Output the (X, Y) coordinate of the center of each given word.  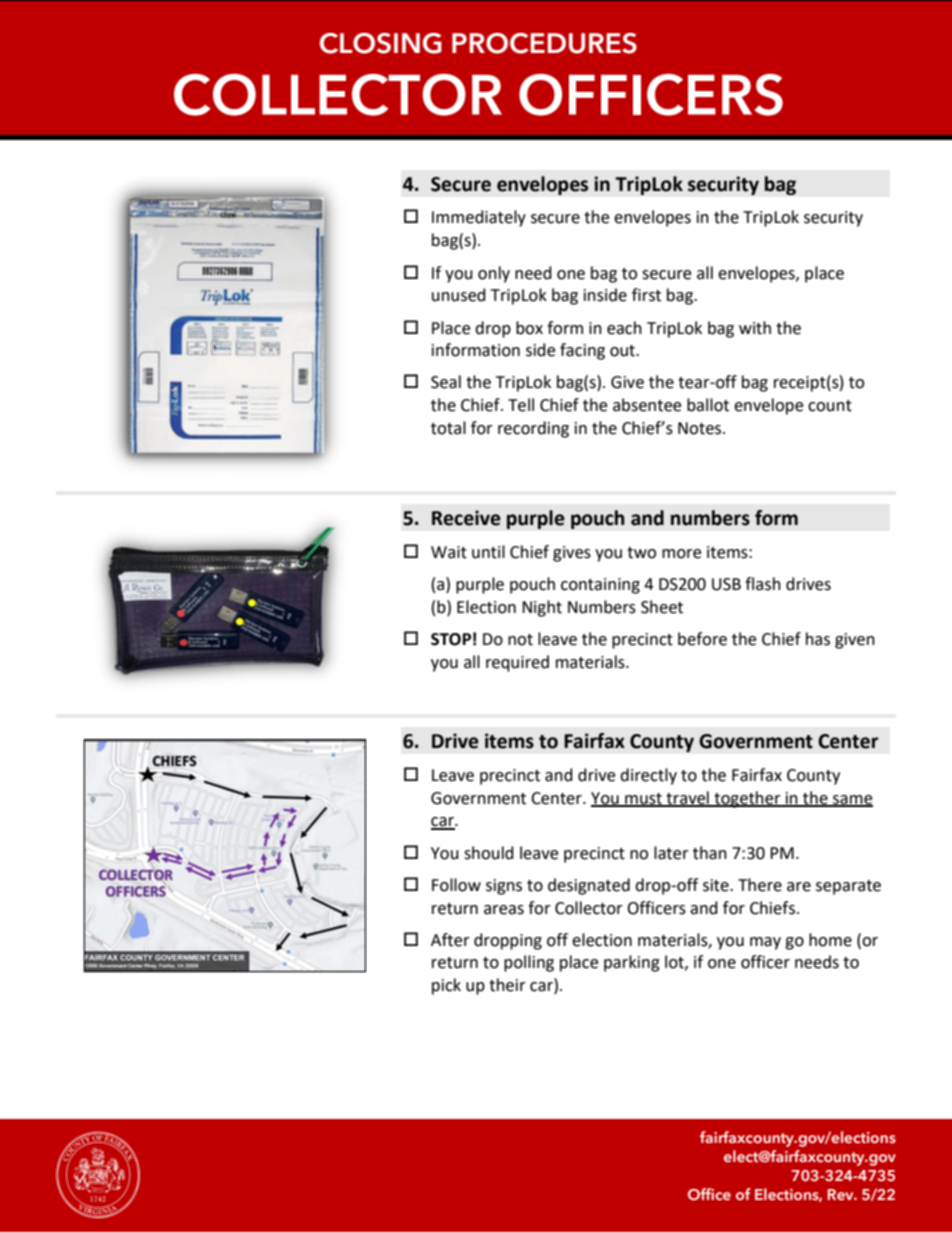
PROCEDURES (544, 43)
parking (632, 963)
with (755, 328)
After (450, 940)
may (765, 943)
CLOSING (381, 43)
